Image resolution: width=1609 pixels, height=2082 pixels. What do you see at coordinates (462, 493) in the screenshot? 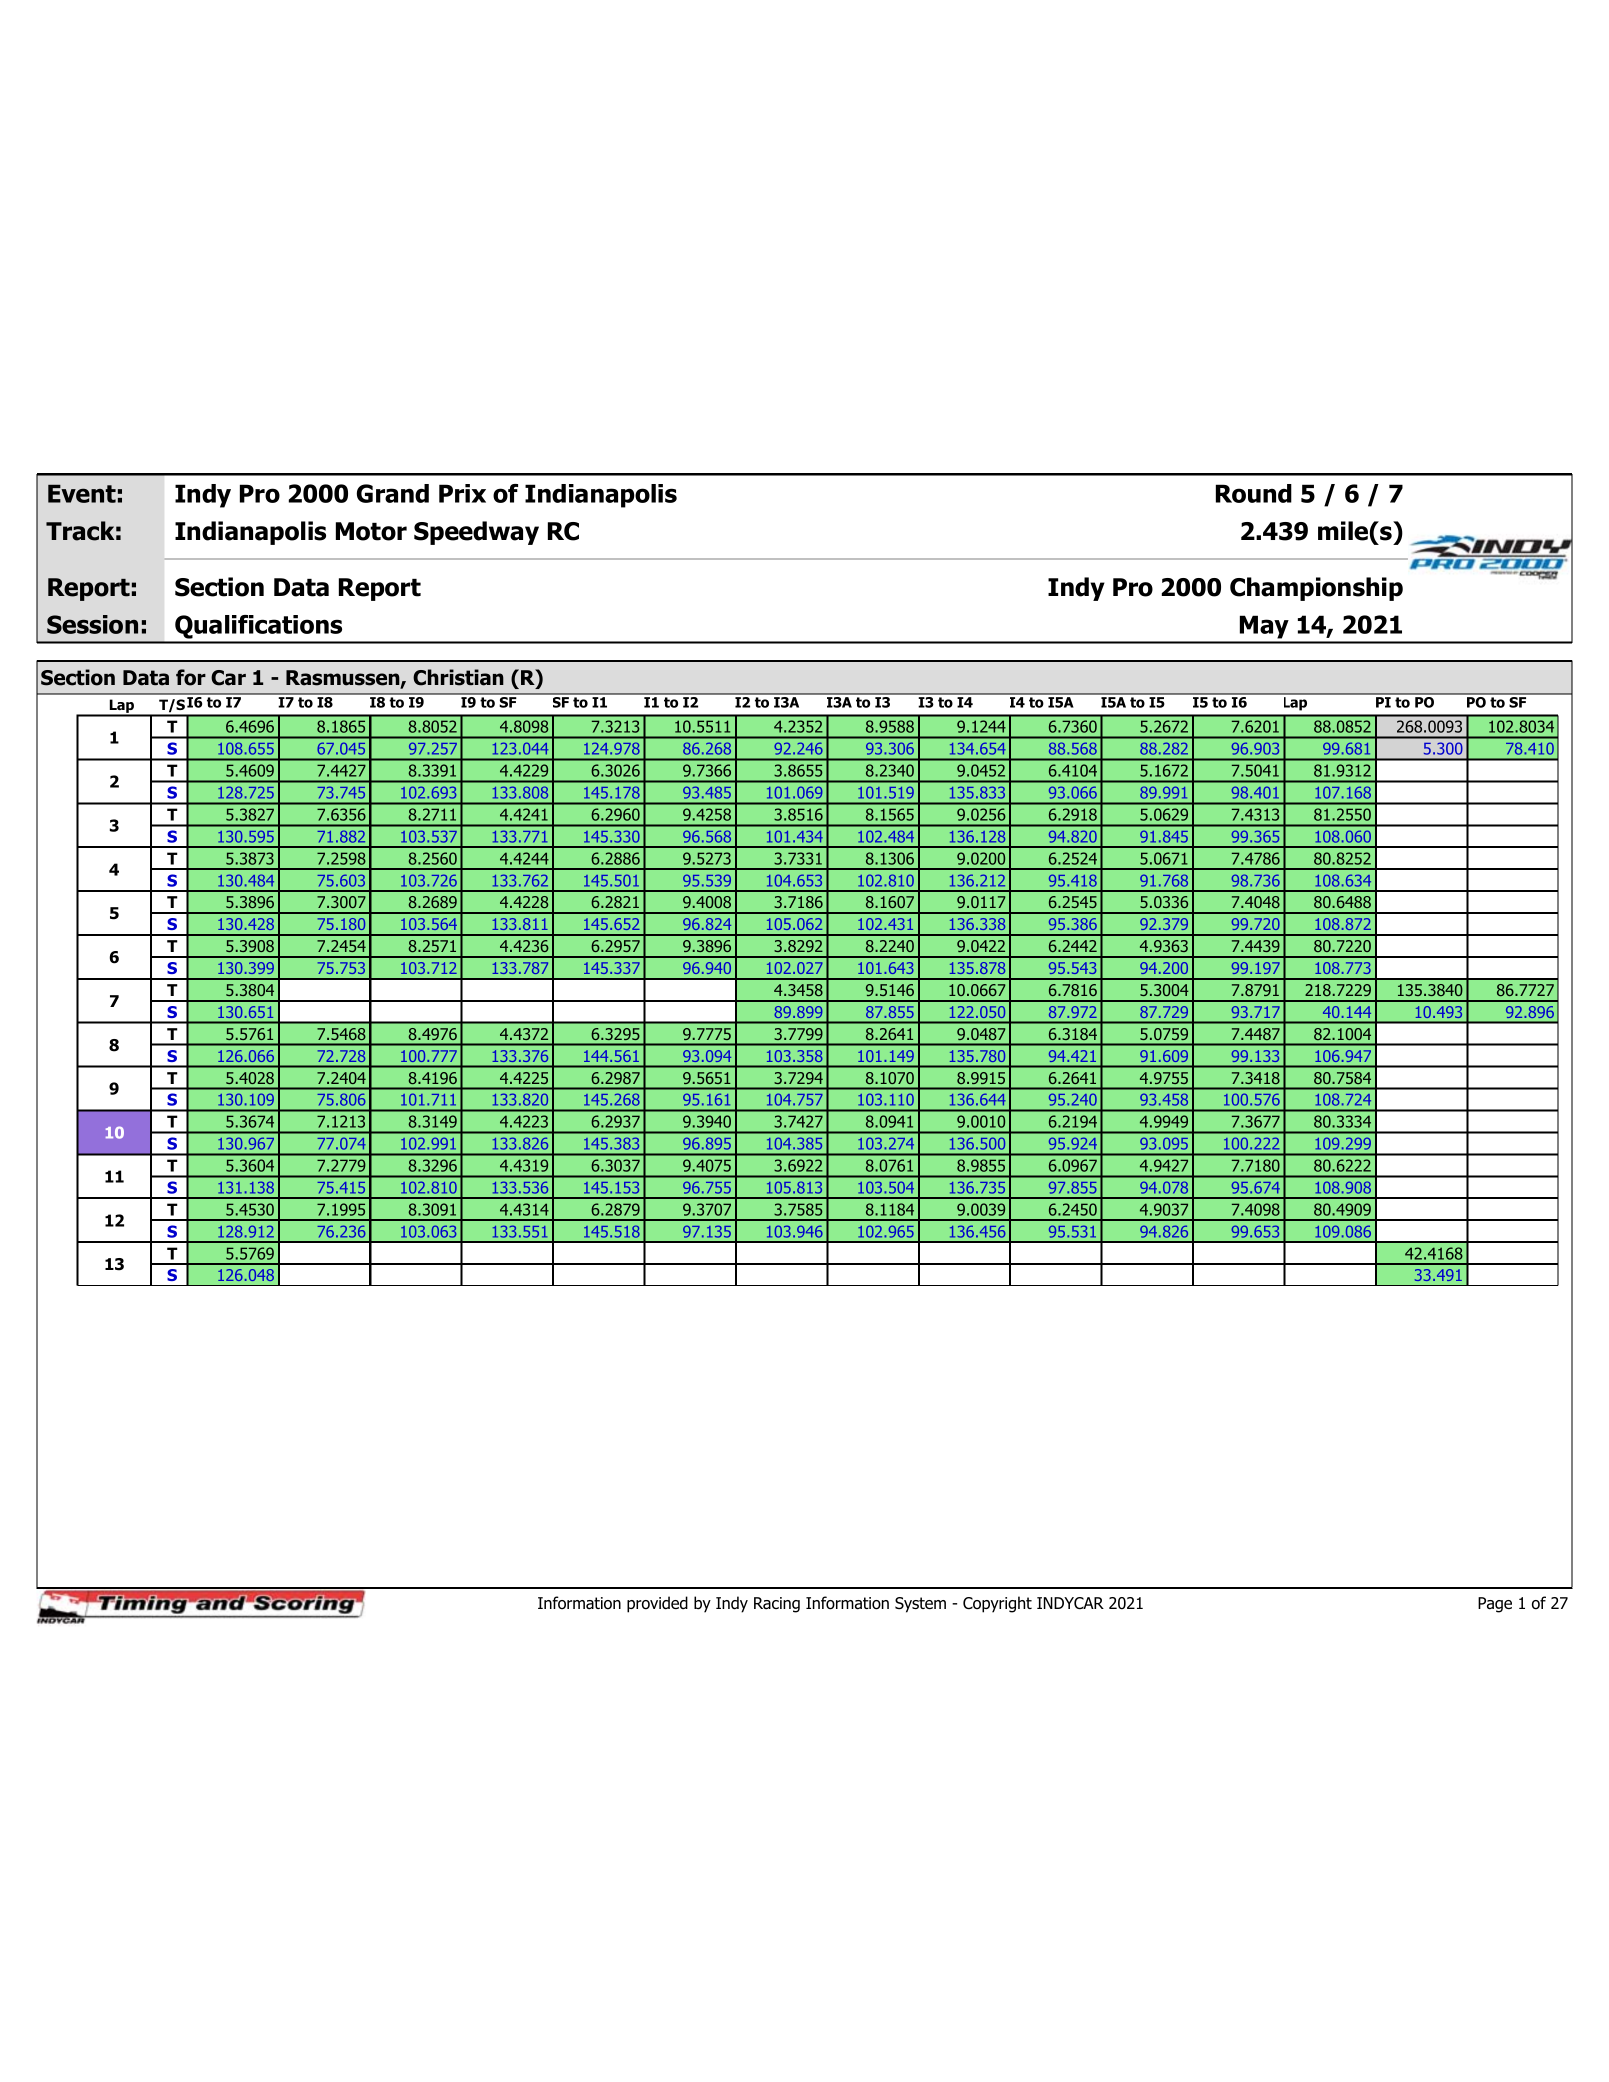
I see `Prix` at bounding box center [462, 493].
